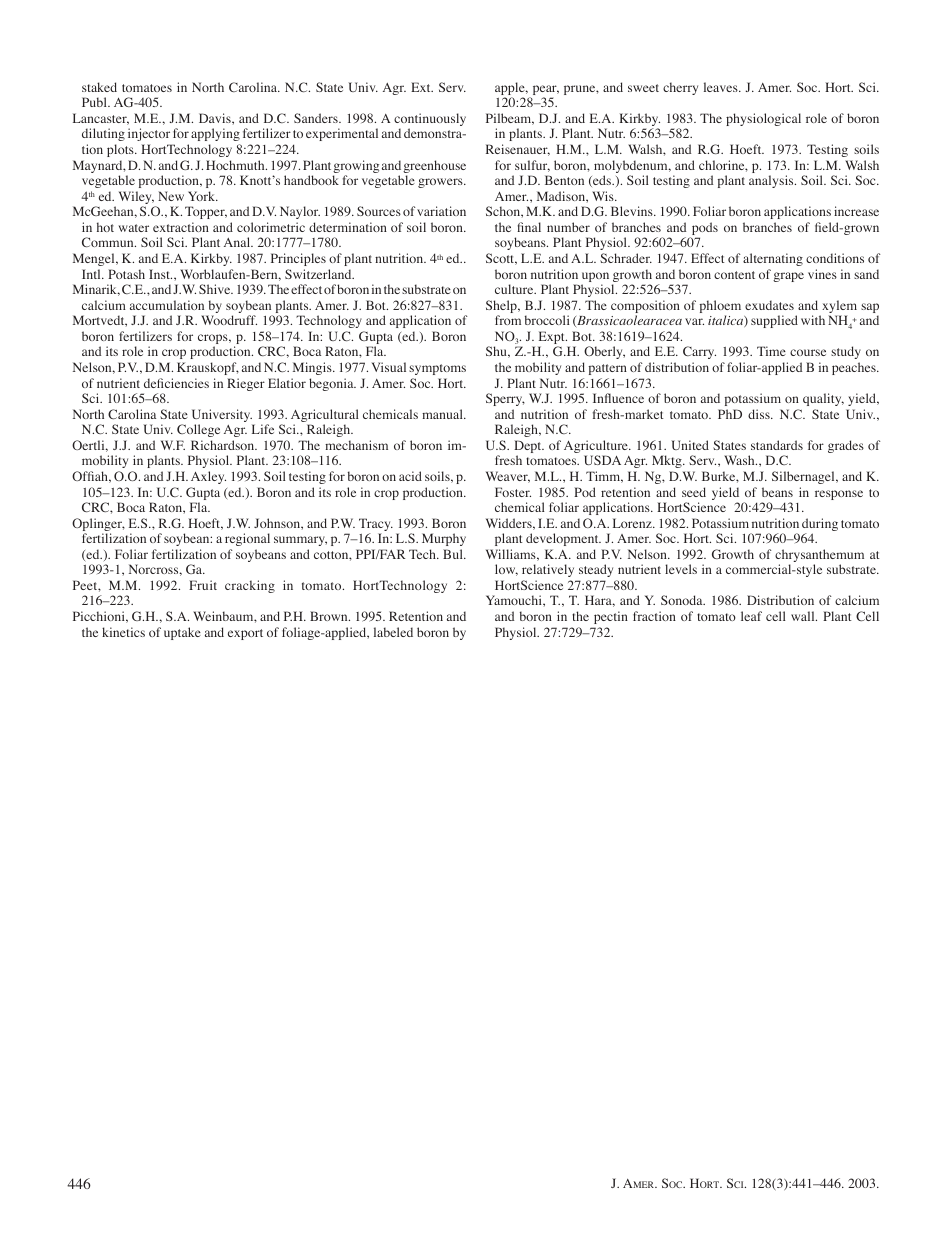  I want to click on uptake, so click(182, 633).
